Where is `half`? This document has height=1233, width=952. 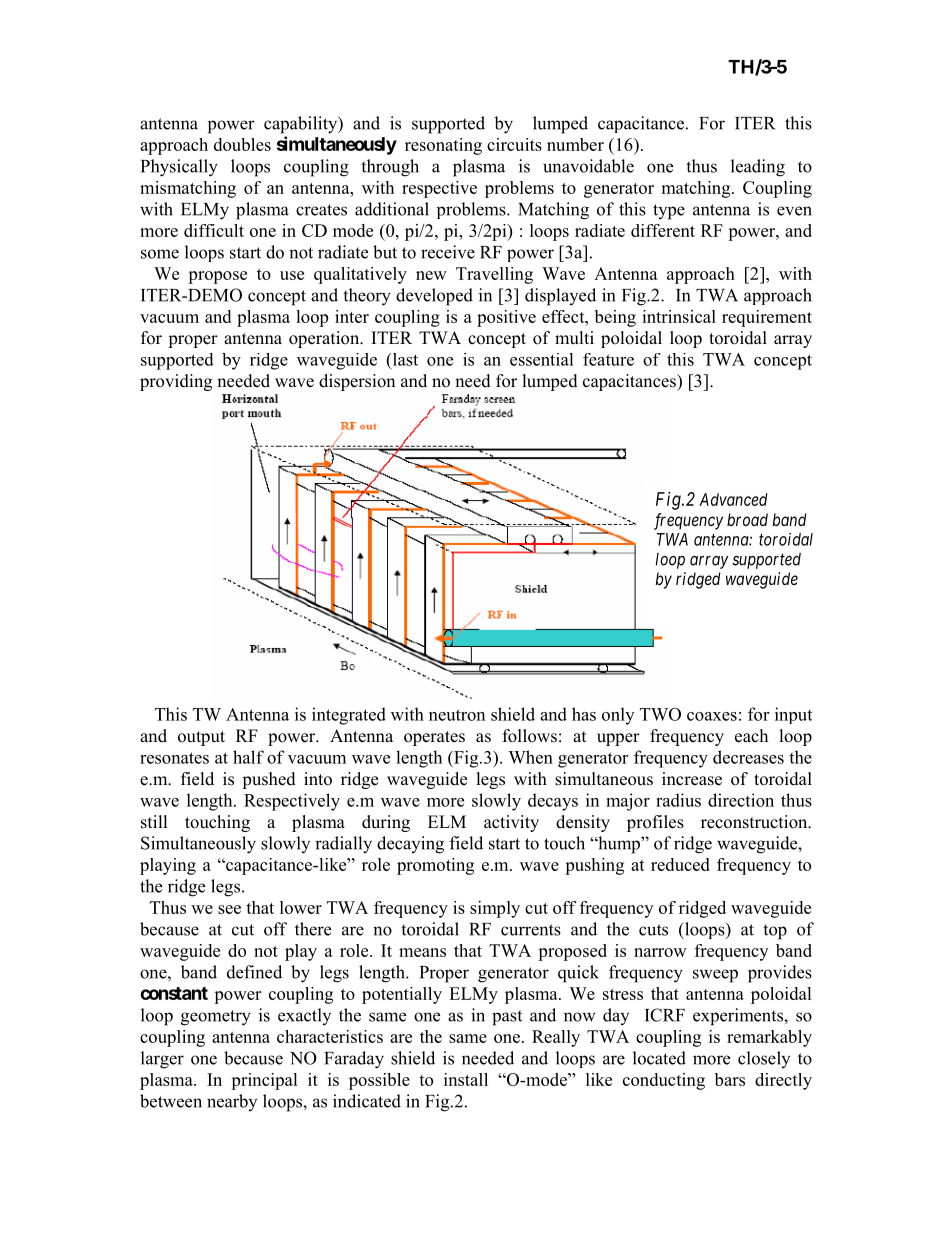 half is located at coordinates (248, 757).
